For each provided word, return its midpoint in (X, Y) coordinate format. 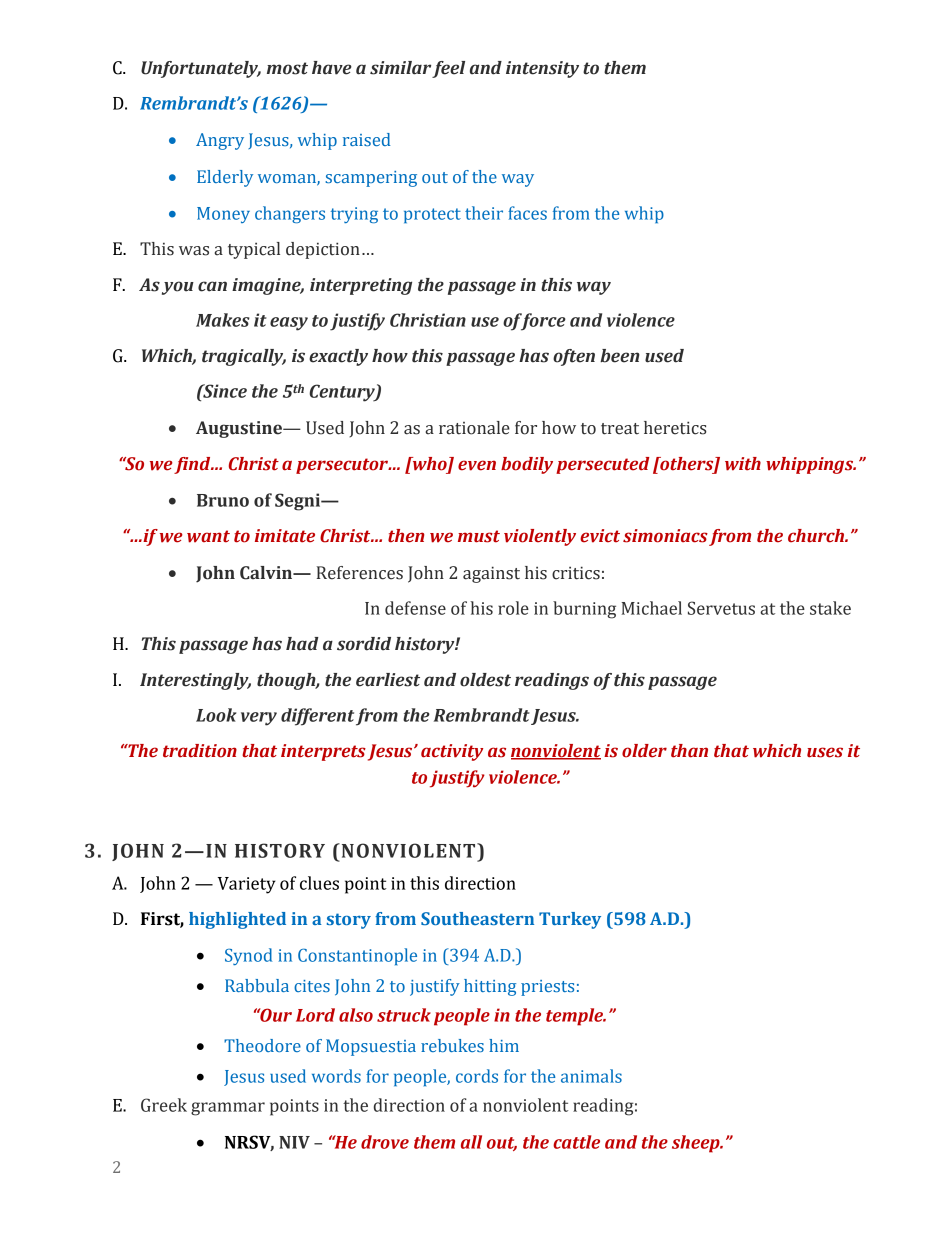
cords (477, 1076)
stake (830, 608)
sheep (697, 1144)
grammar (228, 1109)
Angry (220, 141)
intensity (542, 69)
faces (527, 213)
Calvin (267, 573)
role (513, 608)
